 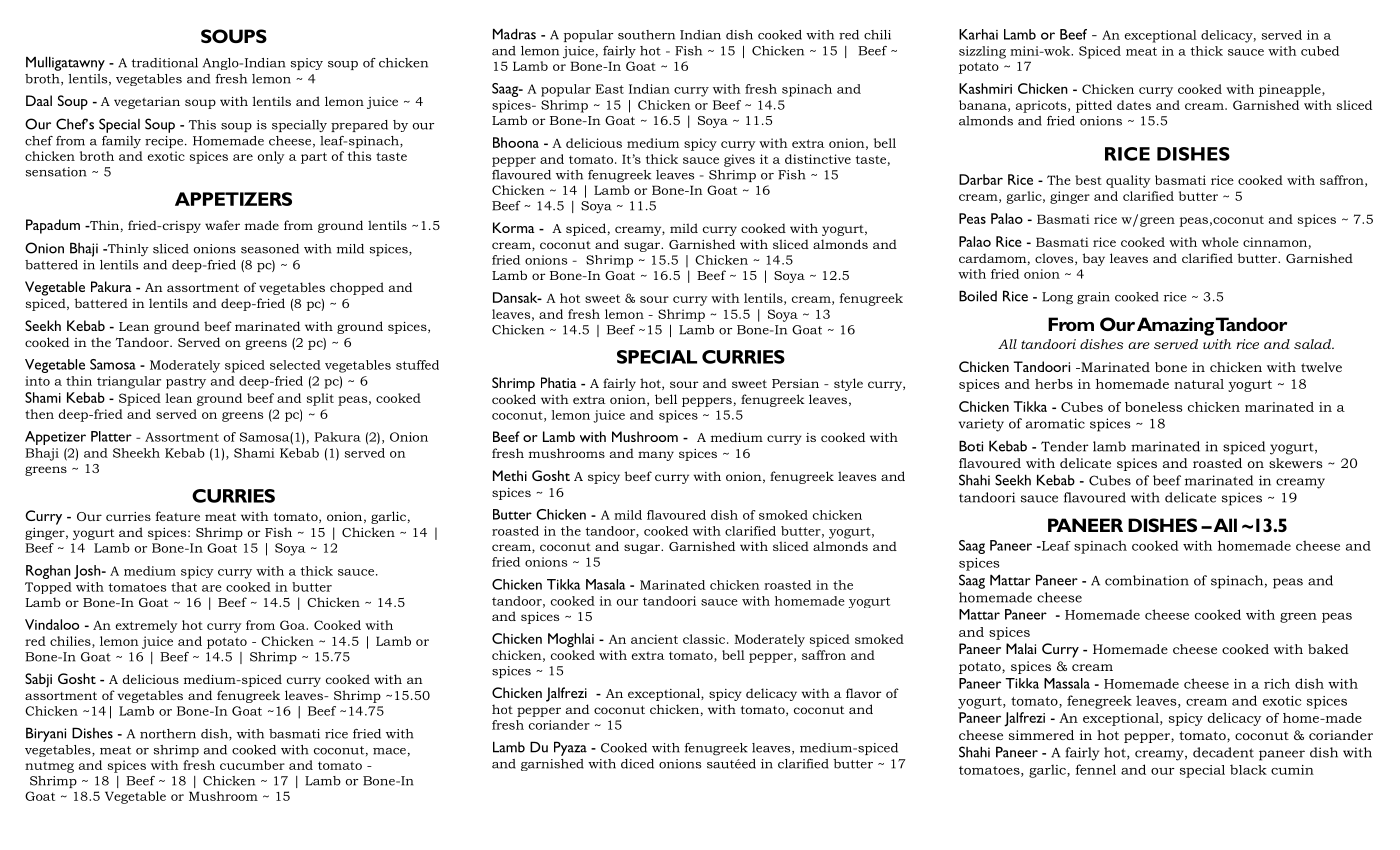 What do you see at coordinates (637, 764) in the page?
I see `diced` at bounding box center [637, 764].
